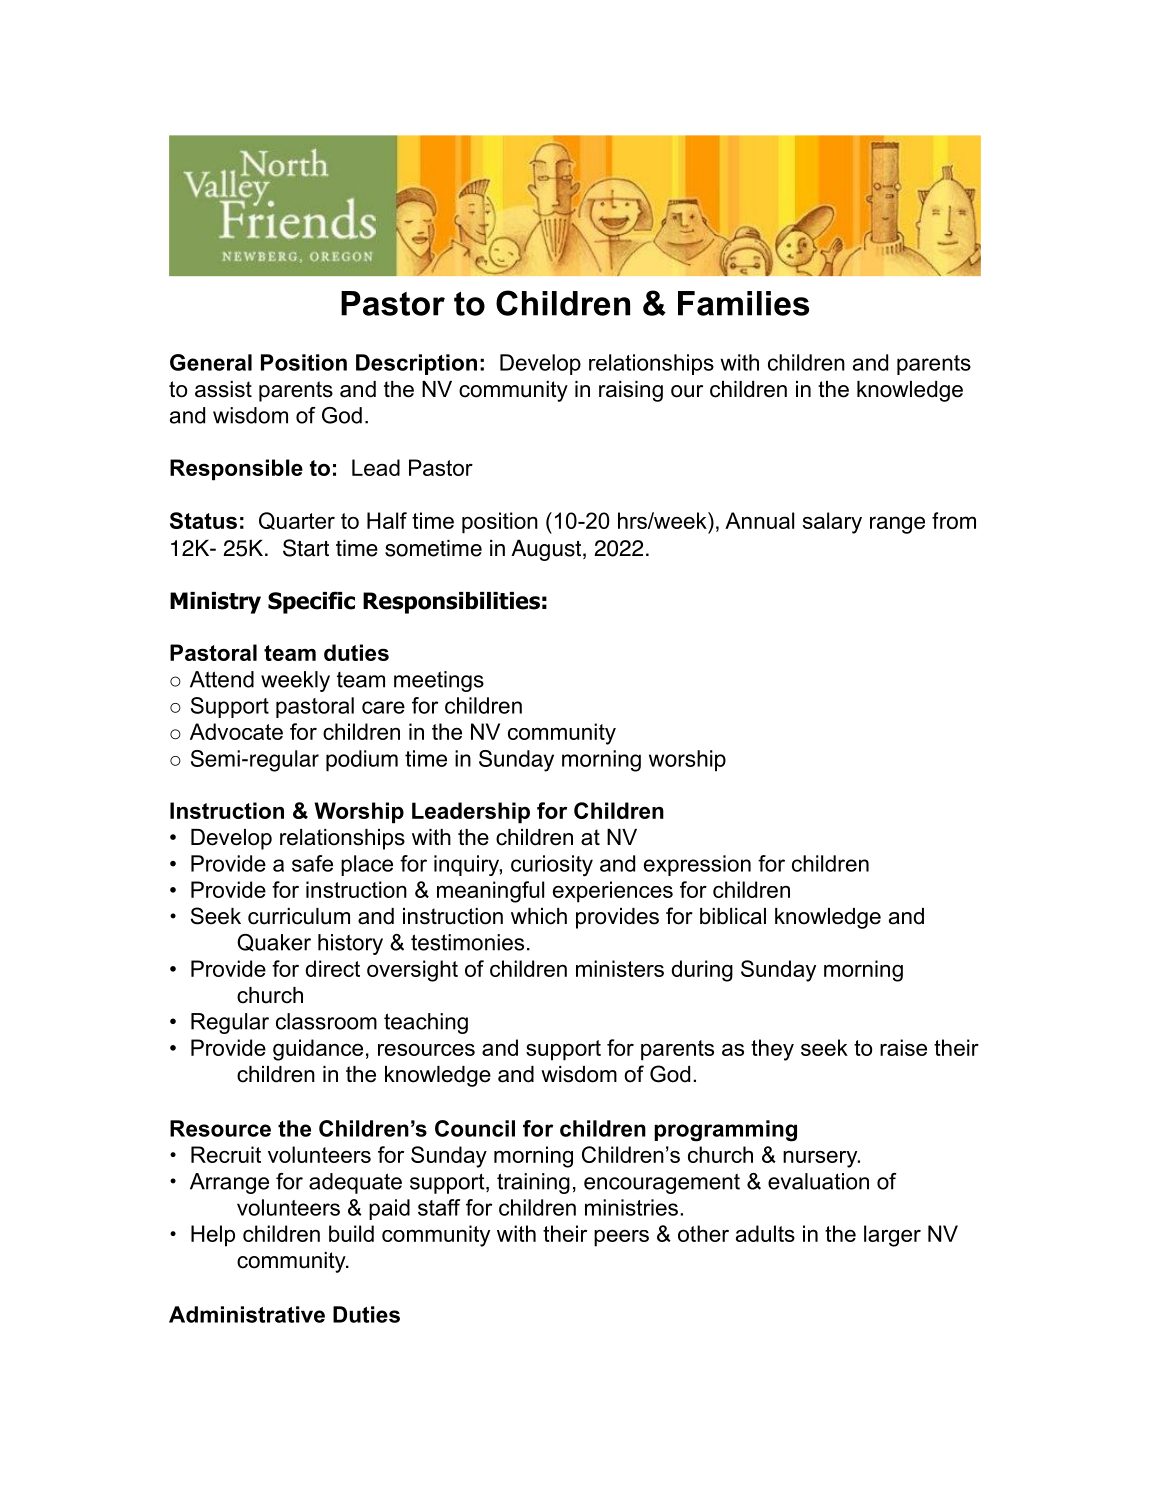  What do you see at coordinates (299, 916) in the document?
I see `curriculum` at bounding box center [299, 916].
